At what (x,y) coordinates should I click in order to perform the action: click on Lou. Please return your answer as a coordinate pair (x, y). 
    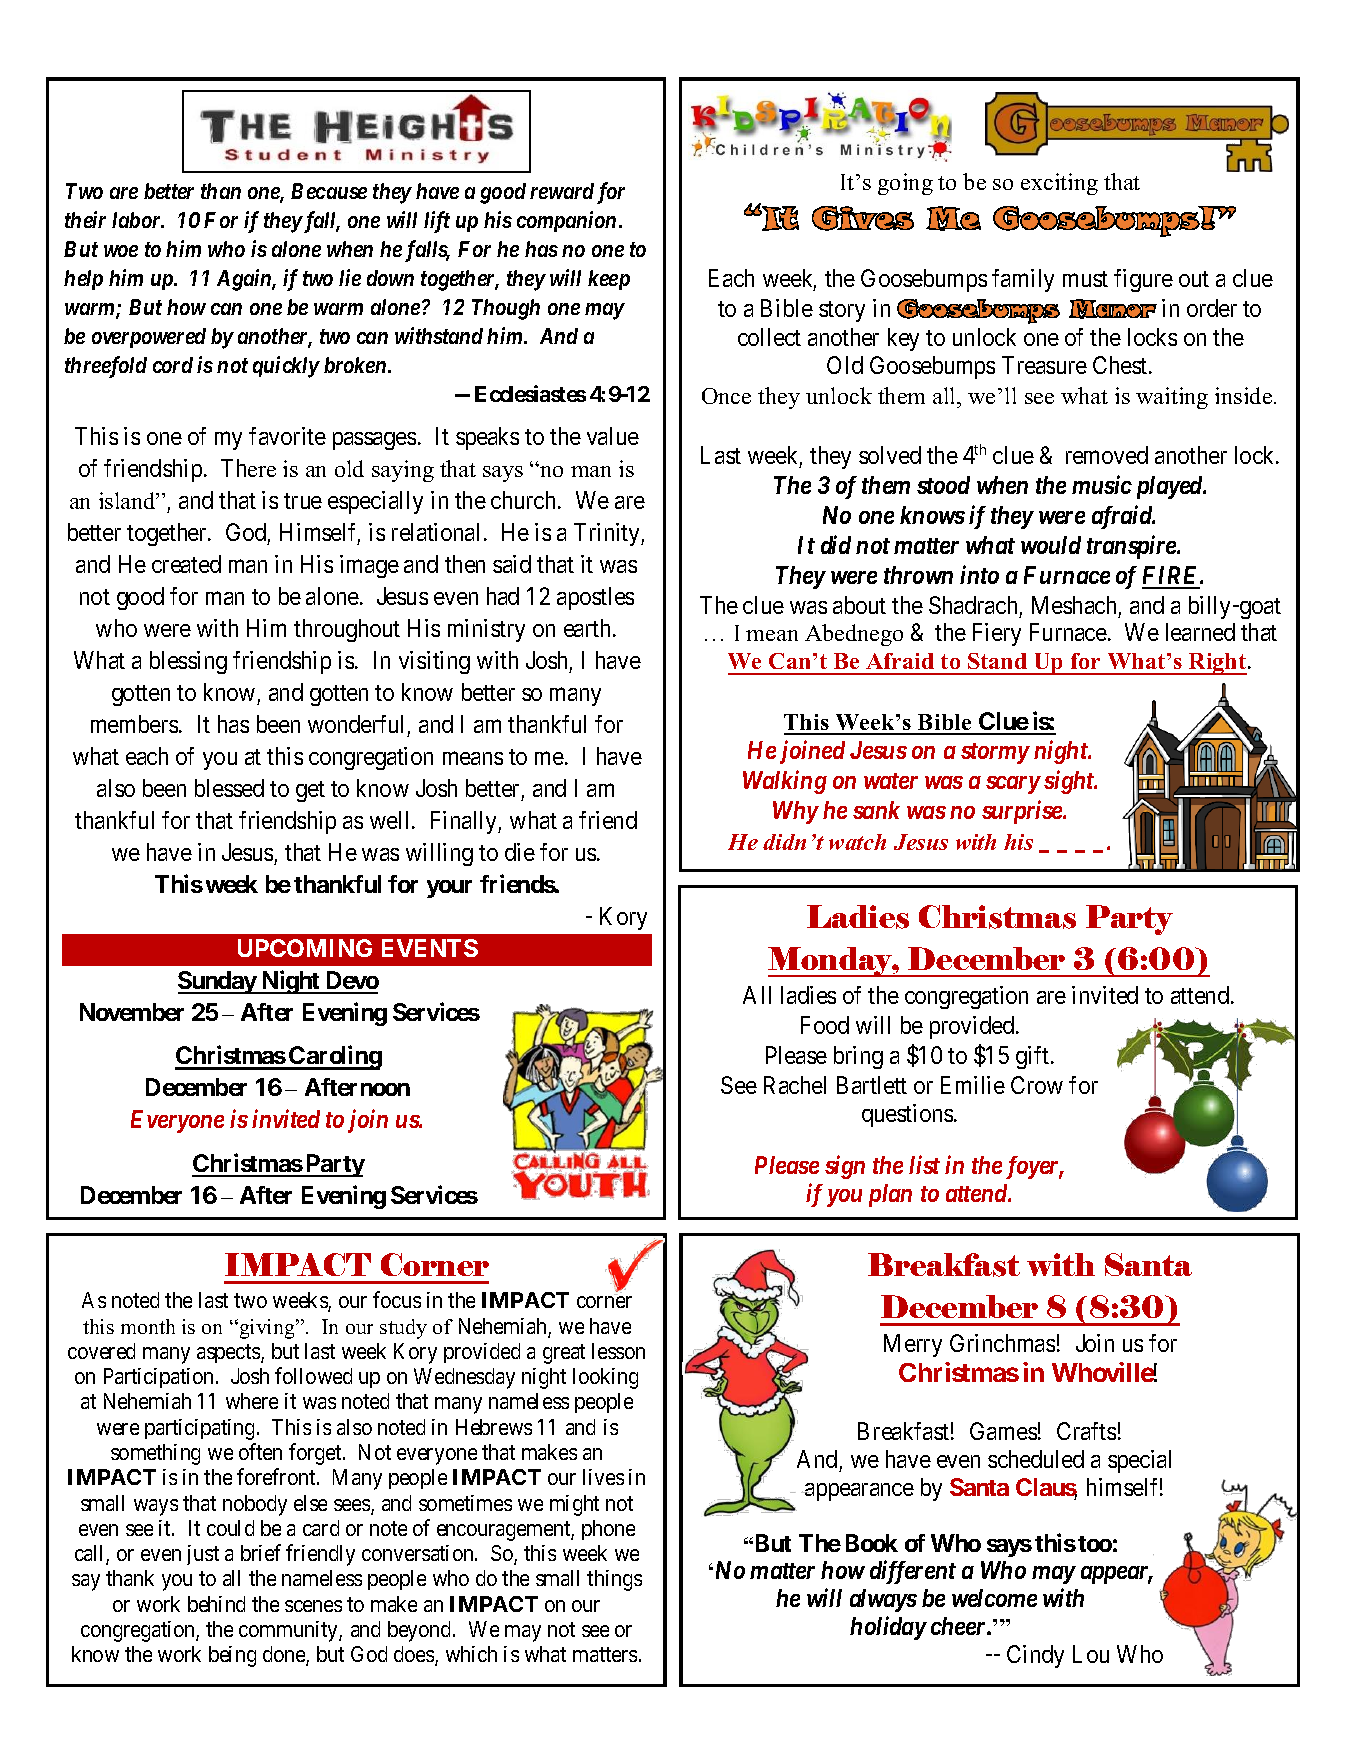
    Looking at the image, I should click on (1091, 1654).
